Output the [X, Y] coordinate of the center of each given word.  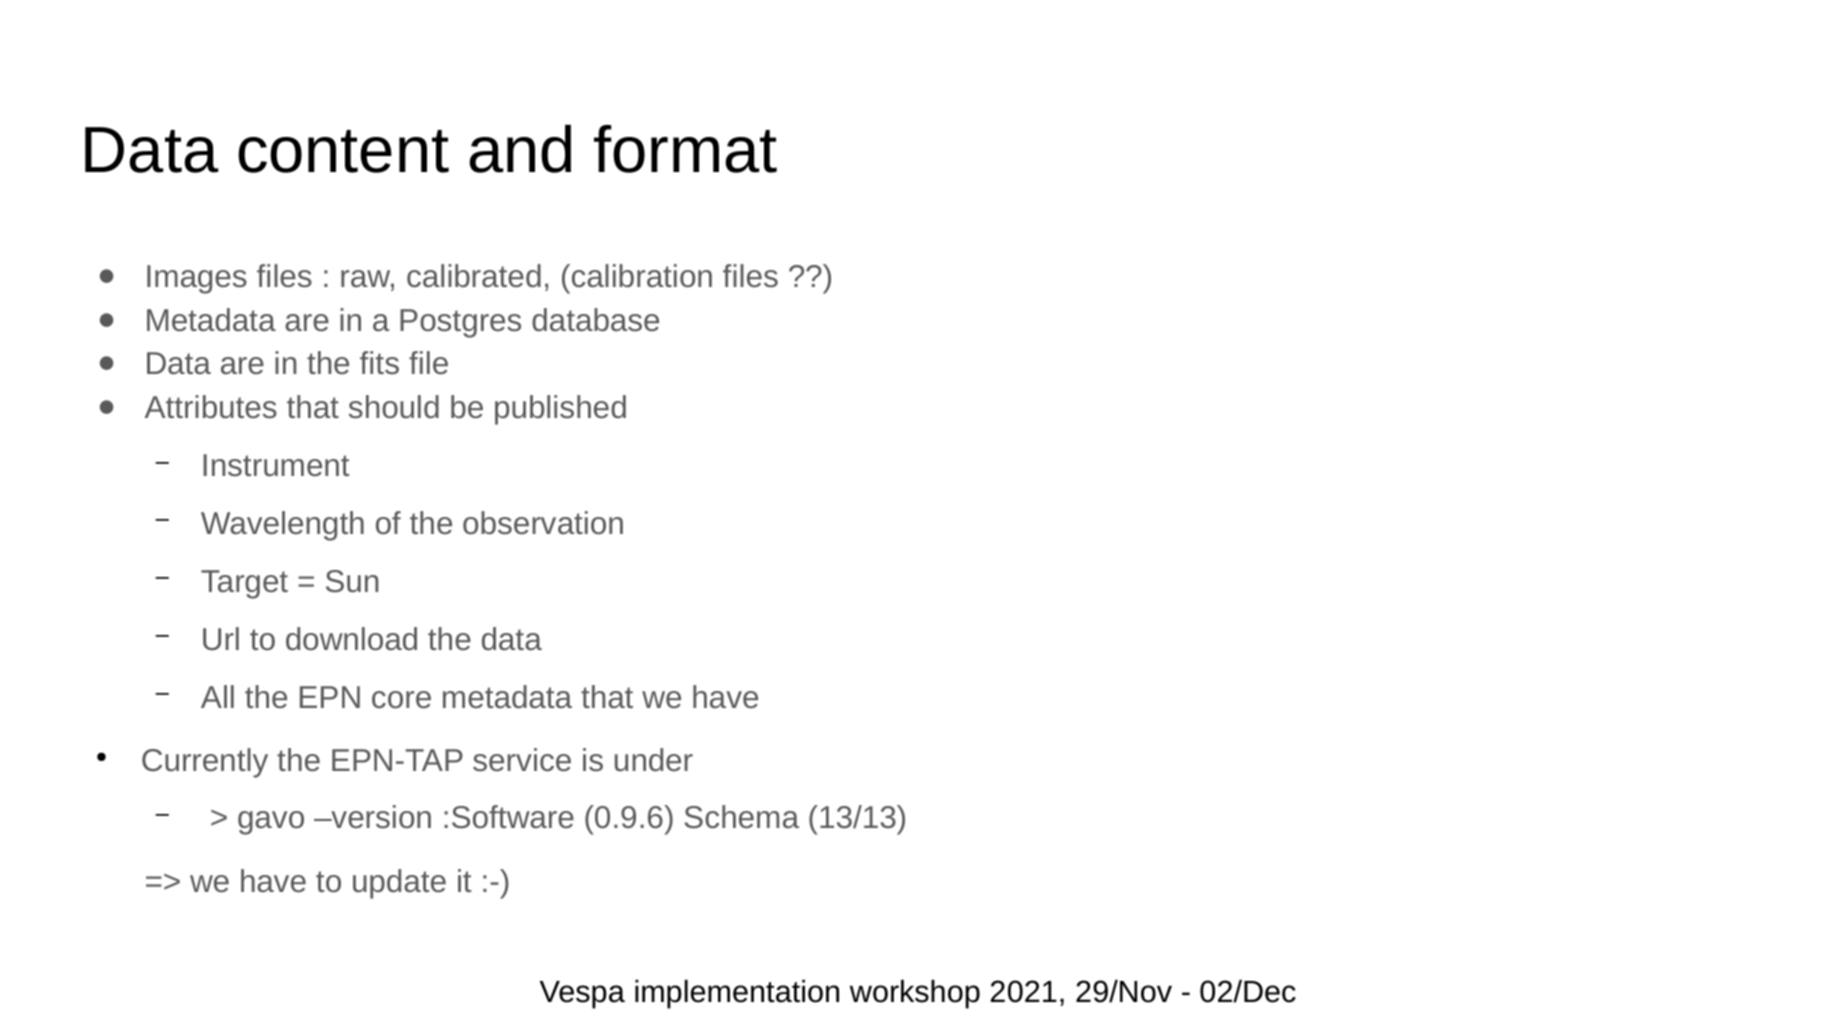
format [685, 149]
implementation [737, 994]
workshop [915, 994]
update [399, 884]
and [520, 149]
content [343, 151]
